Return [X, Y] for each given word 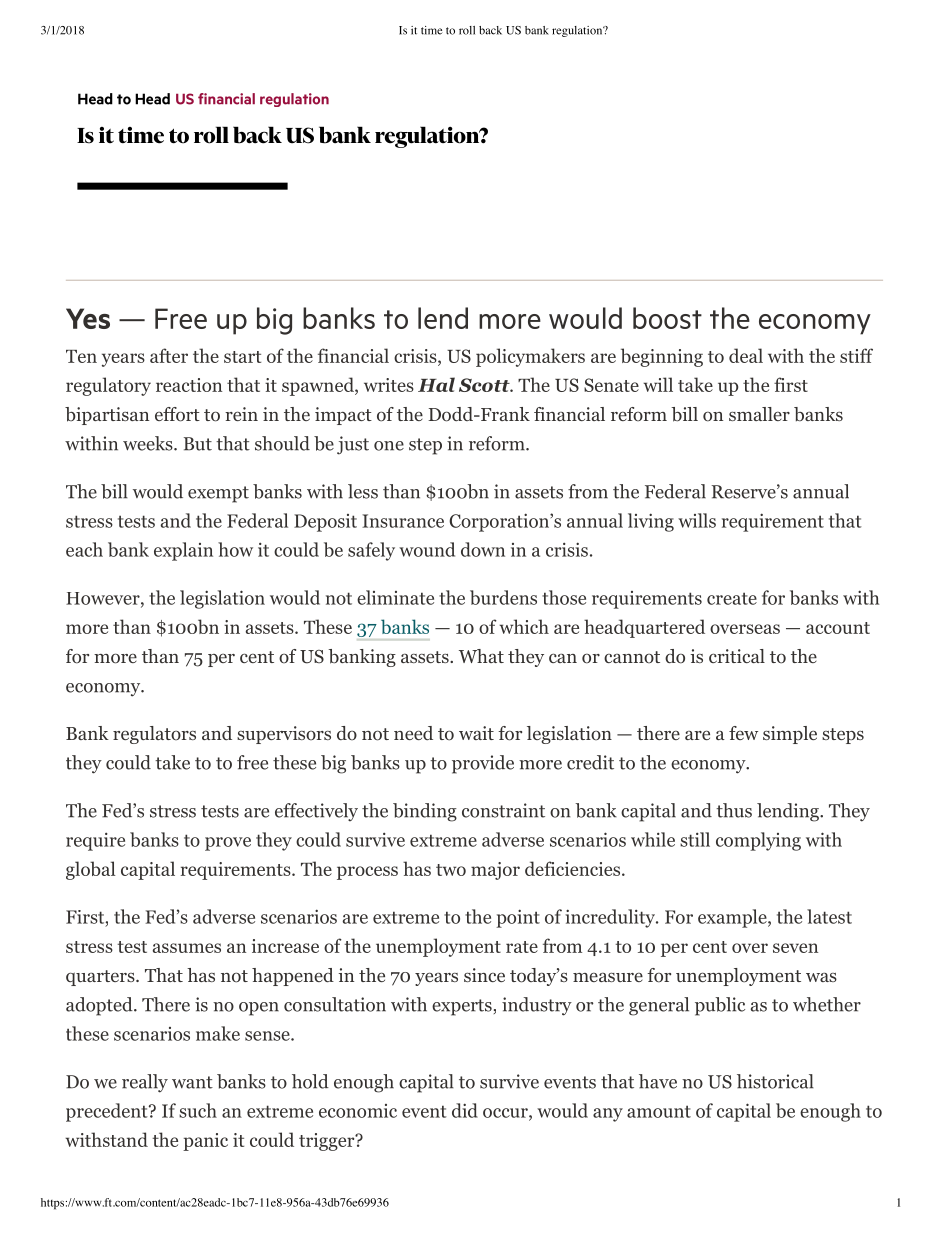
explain [183, 551]
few [743, 733]
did [465, 1110]
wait [476, 733]
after [169, 355]
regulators [154, 735]
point [518, 918]
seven [795, 948]
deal [746, 355]
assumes [187, 948]
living [651, 522]
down [483, 549]
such [198, 1110]
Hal [436, 384]
